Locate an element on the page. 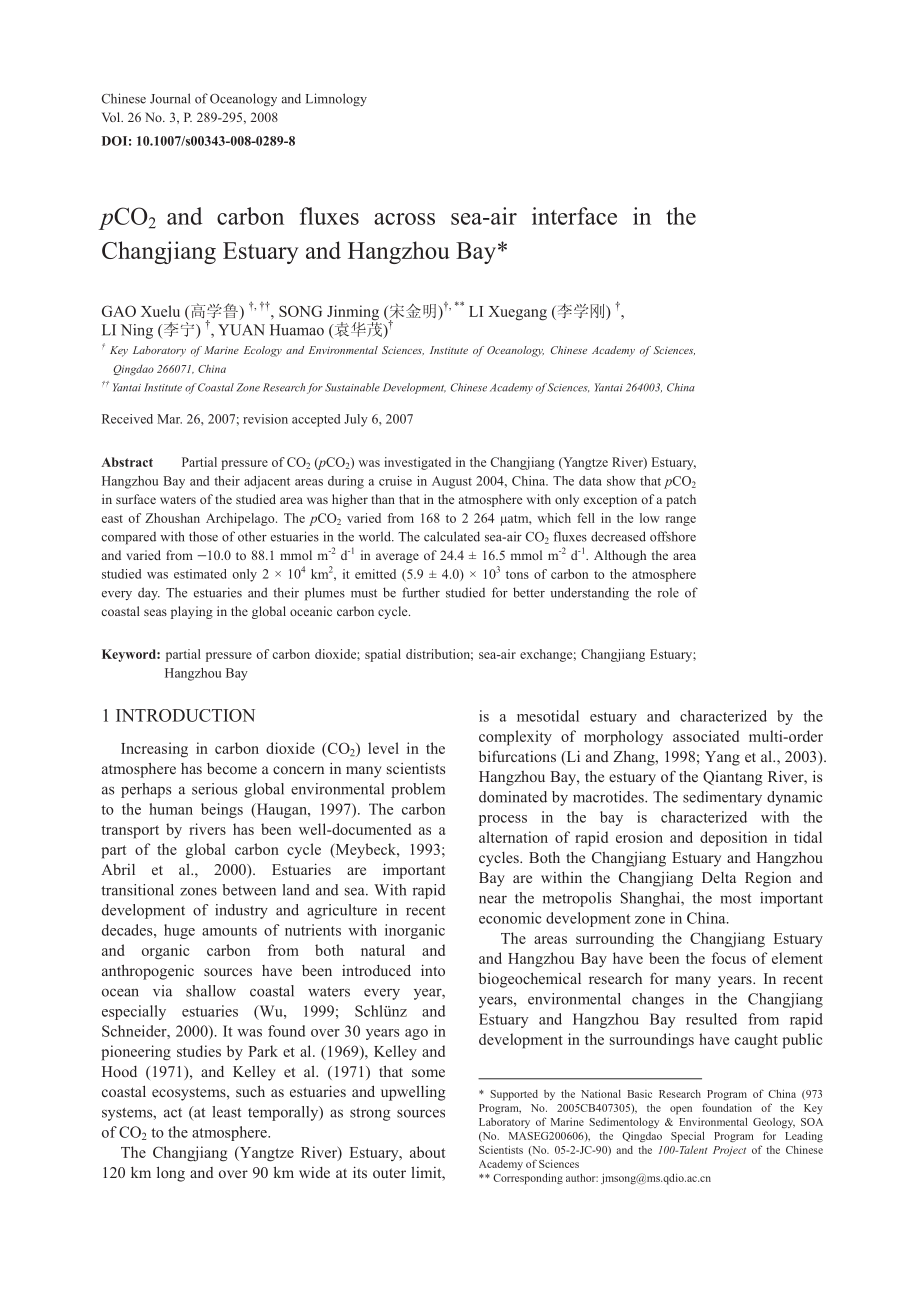  role is located at coordinates (668, 592).
